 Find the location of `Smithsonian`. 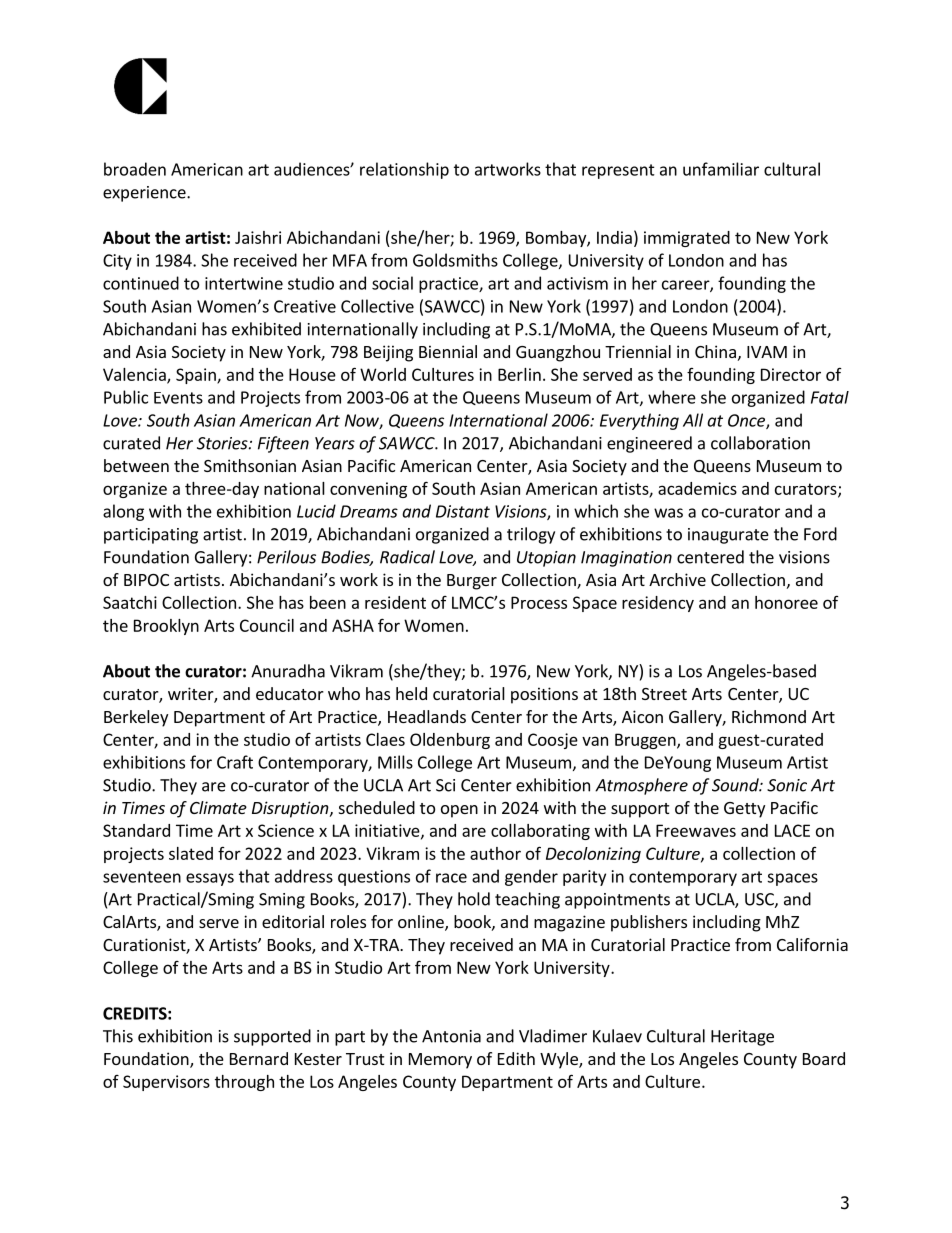

Smithsonian is located at coordinates (250, 465).
